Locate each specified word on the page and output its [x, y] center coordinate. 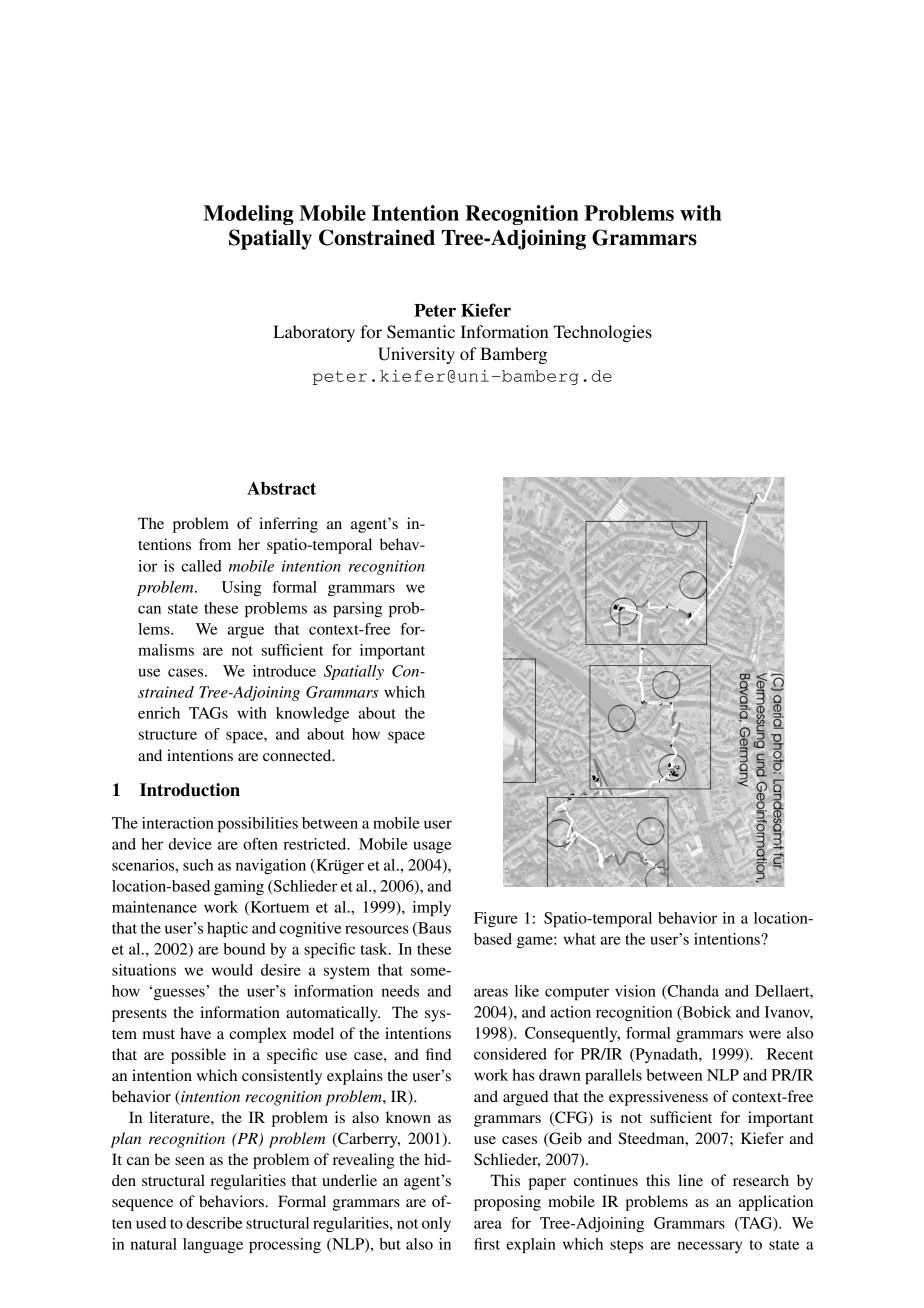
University [416, 355]
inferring [288, 525]
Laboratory [314, 333]
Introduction [190, 790]
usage [432, 847]
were [765, 1034]
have [195, 1033]
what [579, 939]
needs [400, 991]
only [436, 1224]
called [201, 566]
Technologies [603, 333]
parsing [358, 610]
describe [214, 1223]
